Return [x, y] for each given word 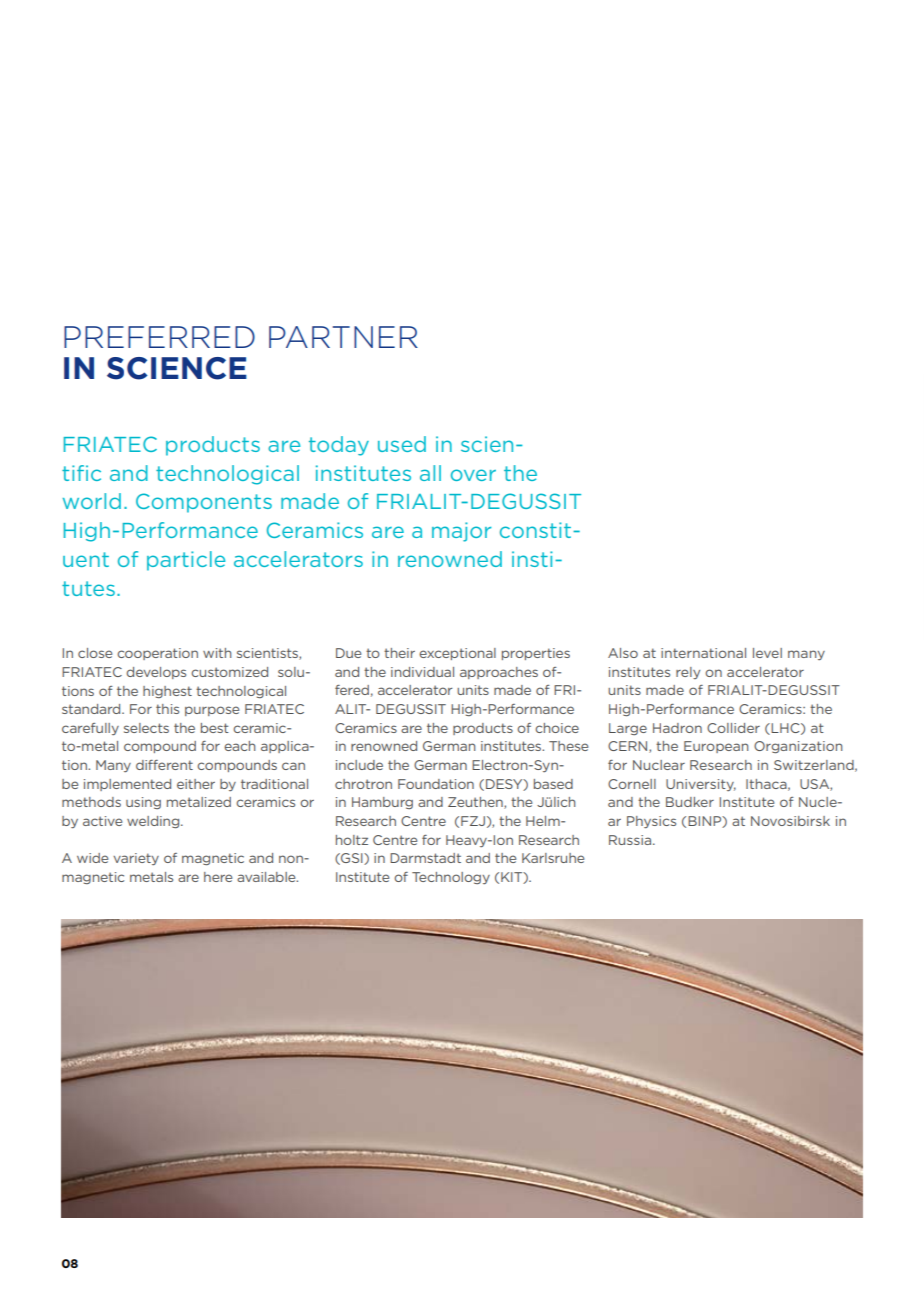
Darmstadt [425, 858]
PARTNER [343, 337]
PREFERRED [159, 337]
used [402, 444]
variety [136, 859]
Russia [631, 840]
